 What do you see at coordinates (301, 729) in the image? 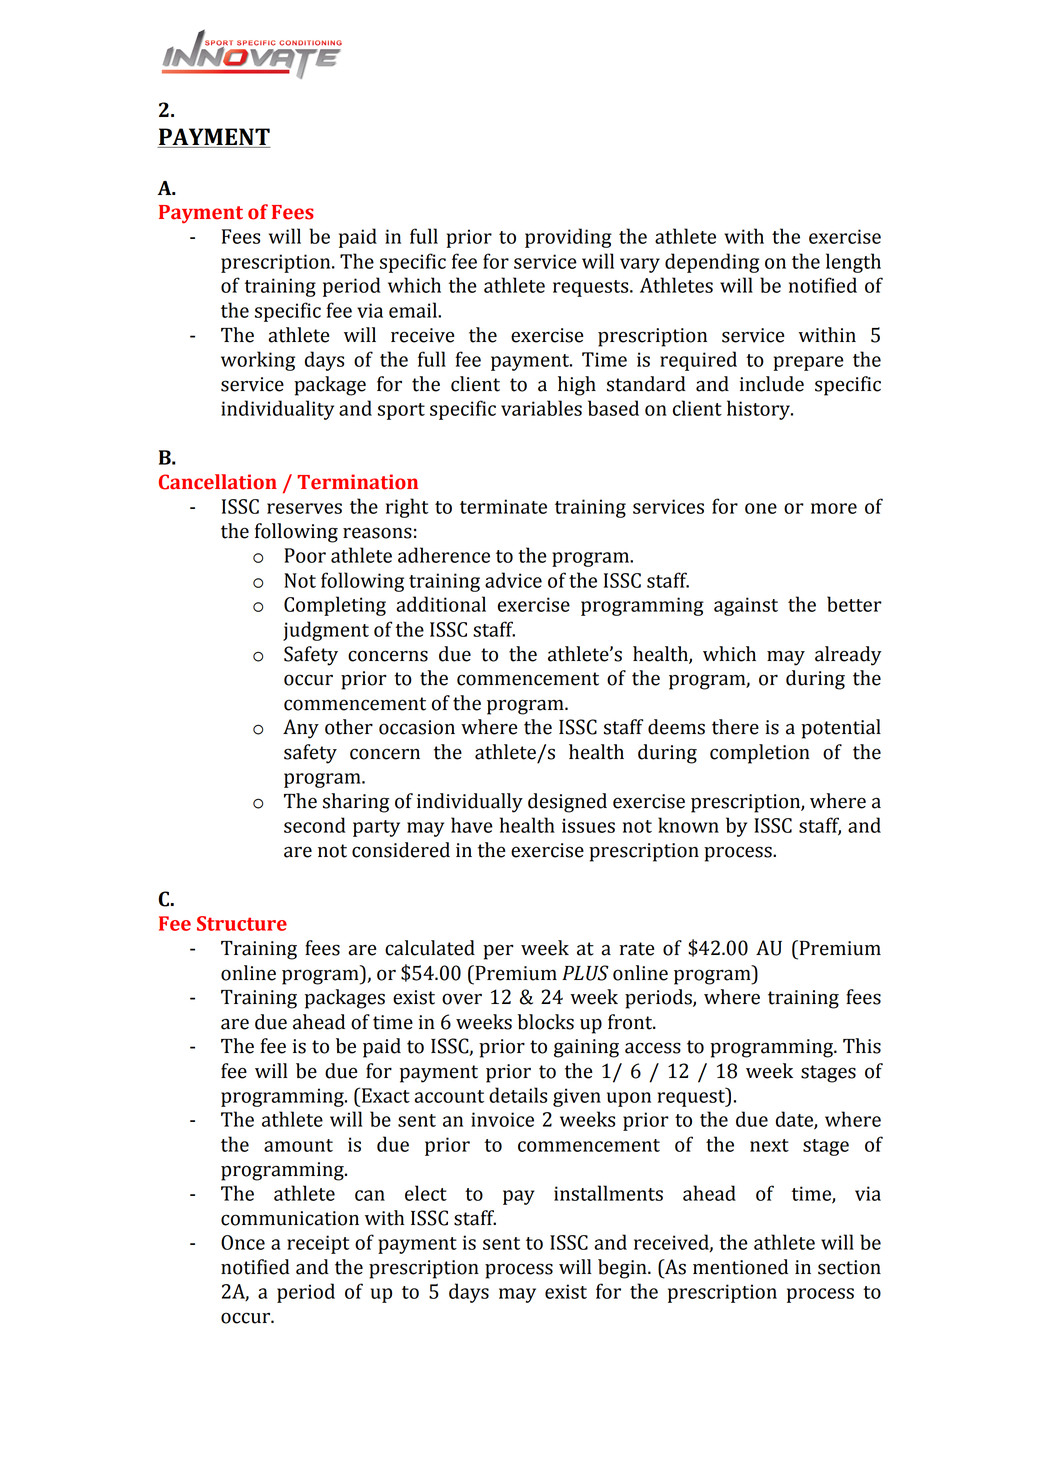
I see `Any` at bounding box center [301, 729].
